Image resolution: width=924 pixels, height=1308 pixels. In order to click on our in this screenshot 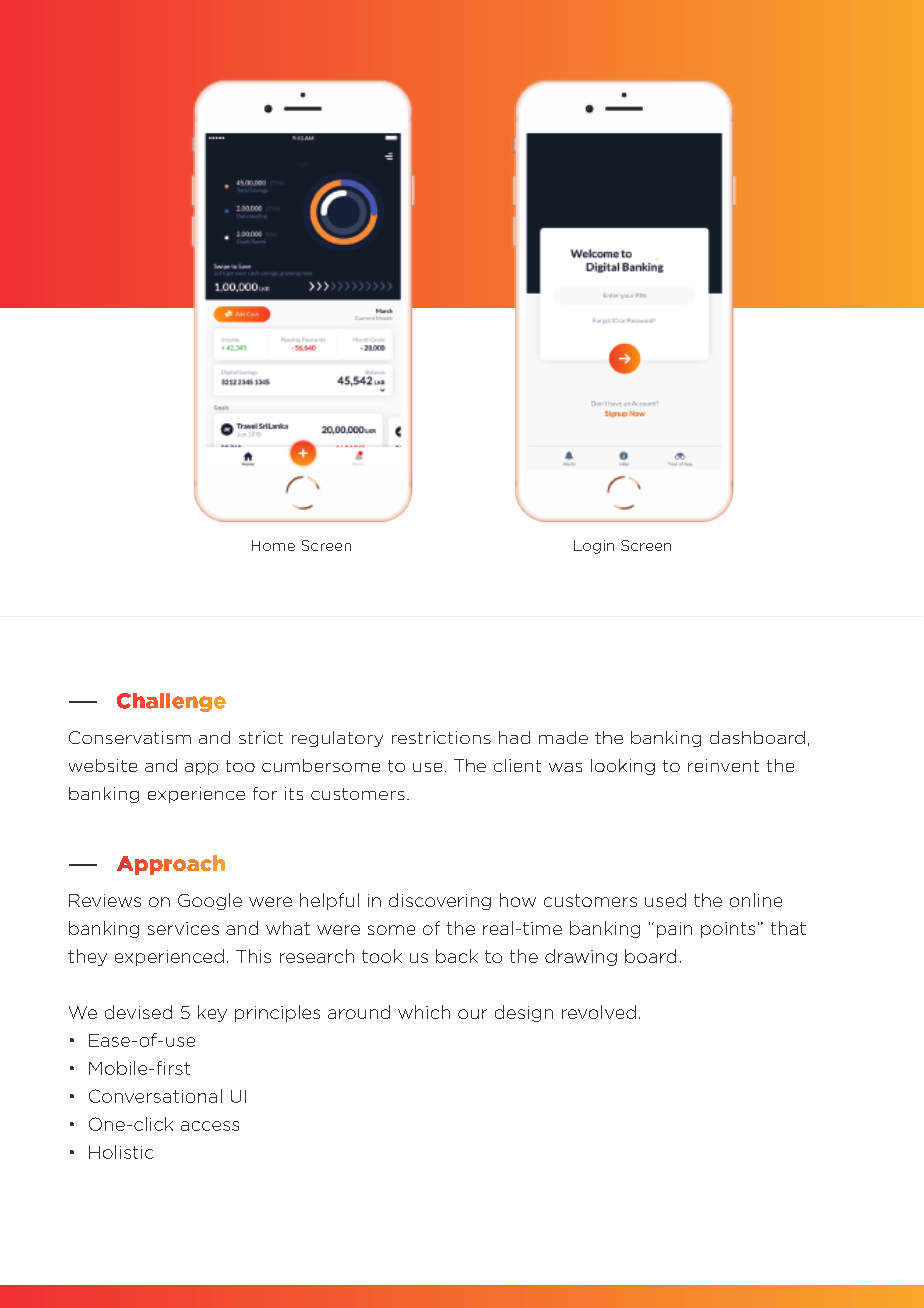, I will do `click(472, 1014)`.
